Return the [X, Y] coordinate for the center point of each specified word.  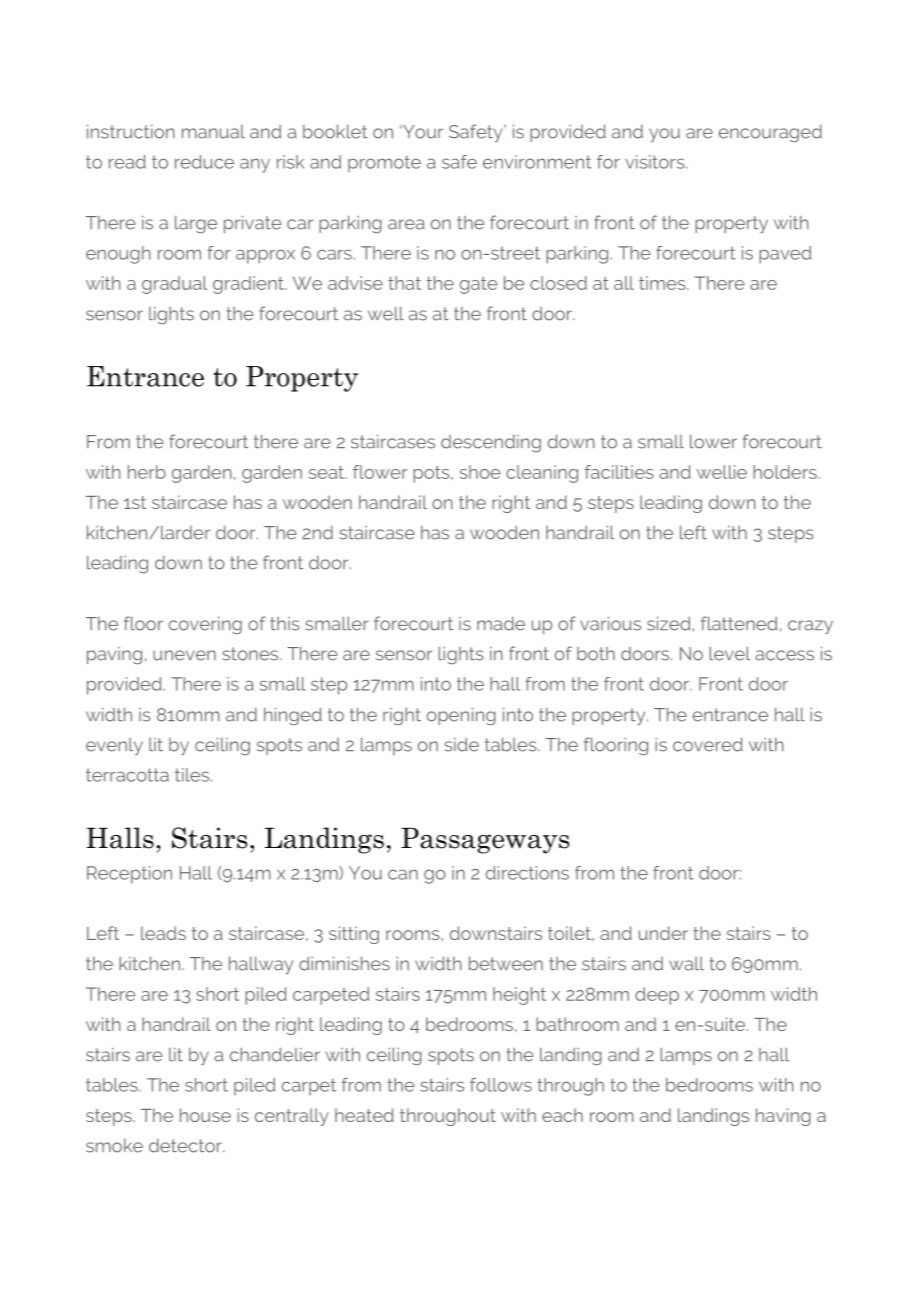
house [205, 1115]
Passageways [485, 840]
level [730, 653]
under [663, 933]
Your [422, 132]
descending [491, 443]
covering [205, 625]
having [783, 1117]
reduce [204, 162]
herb [147, 472]
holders [786, 472]
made [501, 623]
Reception [129, 875]
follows [501, 1085]
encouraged [770, 133]
